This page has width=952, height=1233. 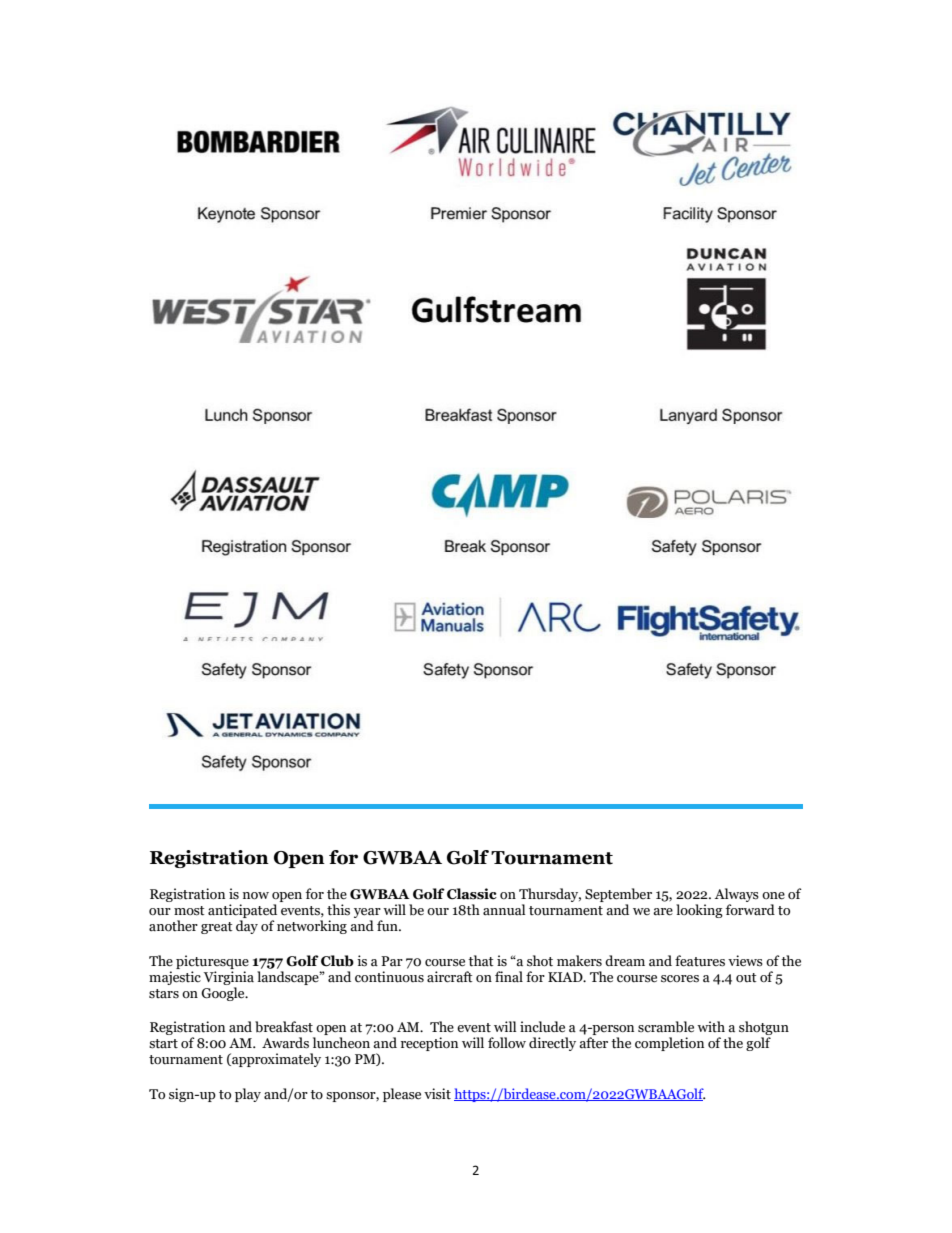 What do you see at coordinates (700, 961) in the page?
I see `features` at bounding box center [700, 961].
